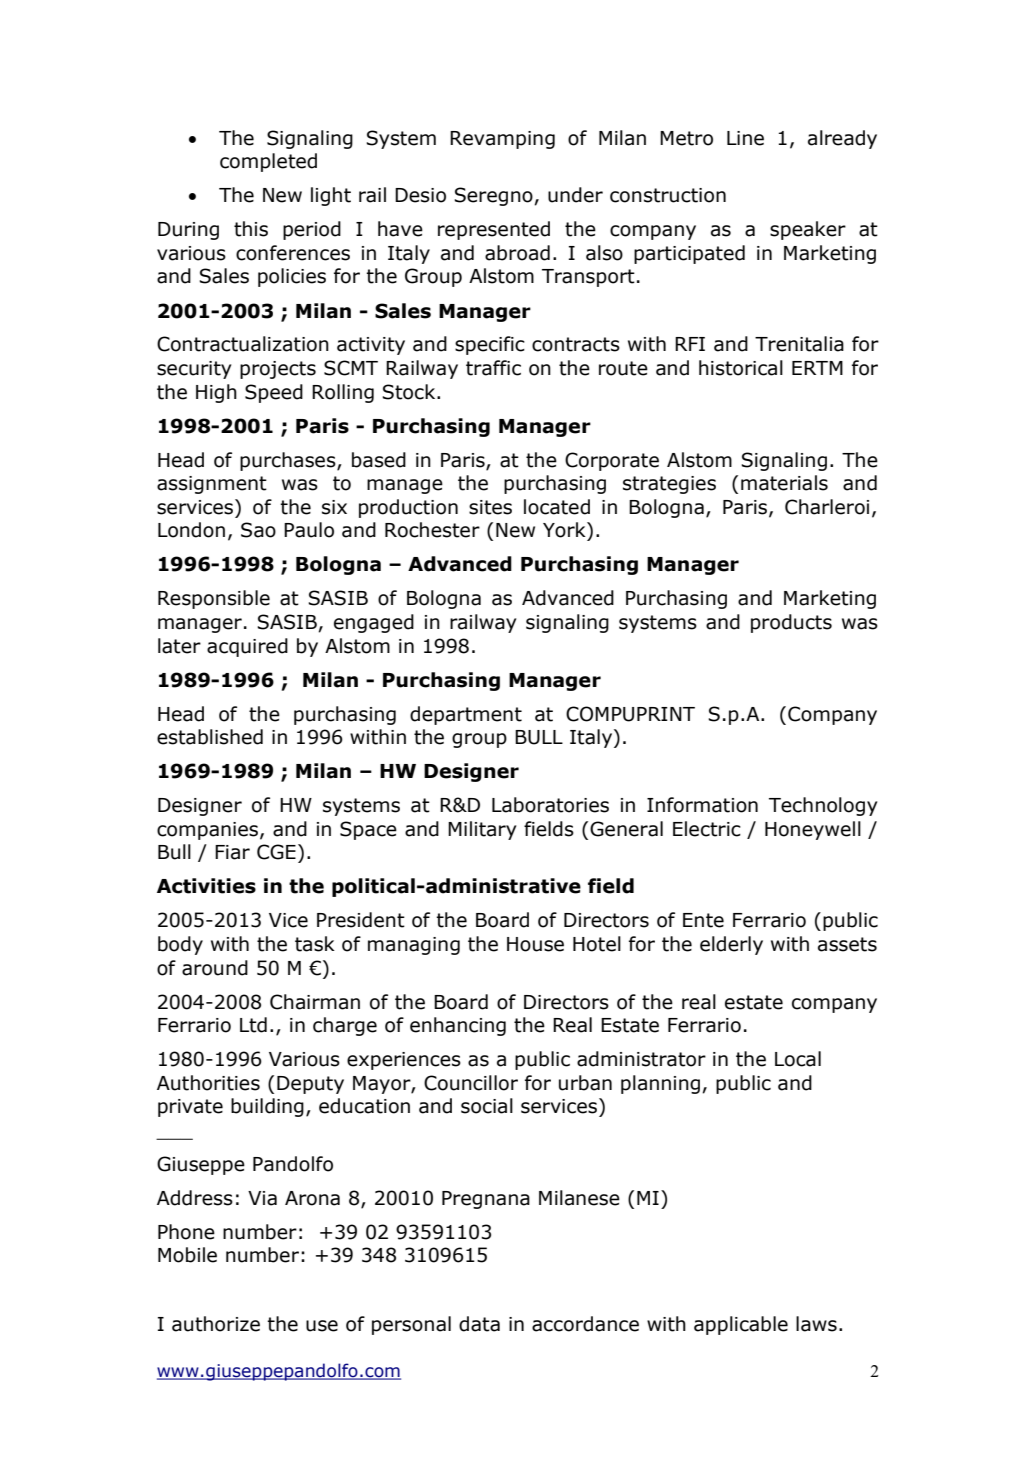 The image size is (1035, 1465). What do you see at coordinates (565, 530) in the screenshot?
I see `York` at bounding box center [565, 530].
